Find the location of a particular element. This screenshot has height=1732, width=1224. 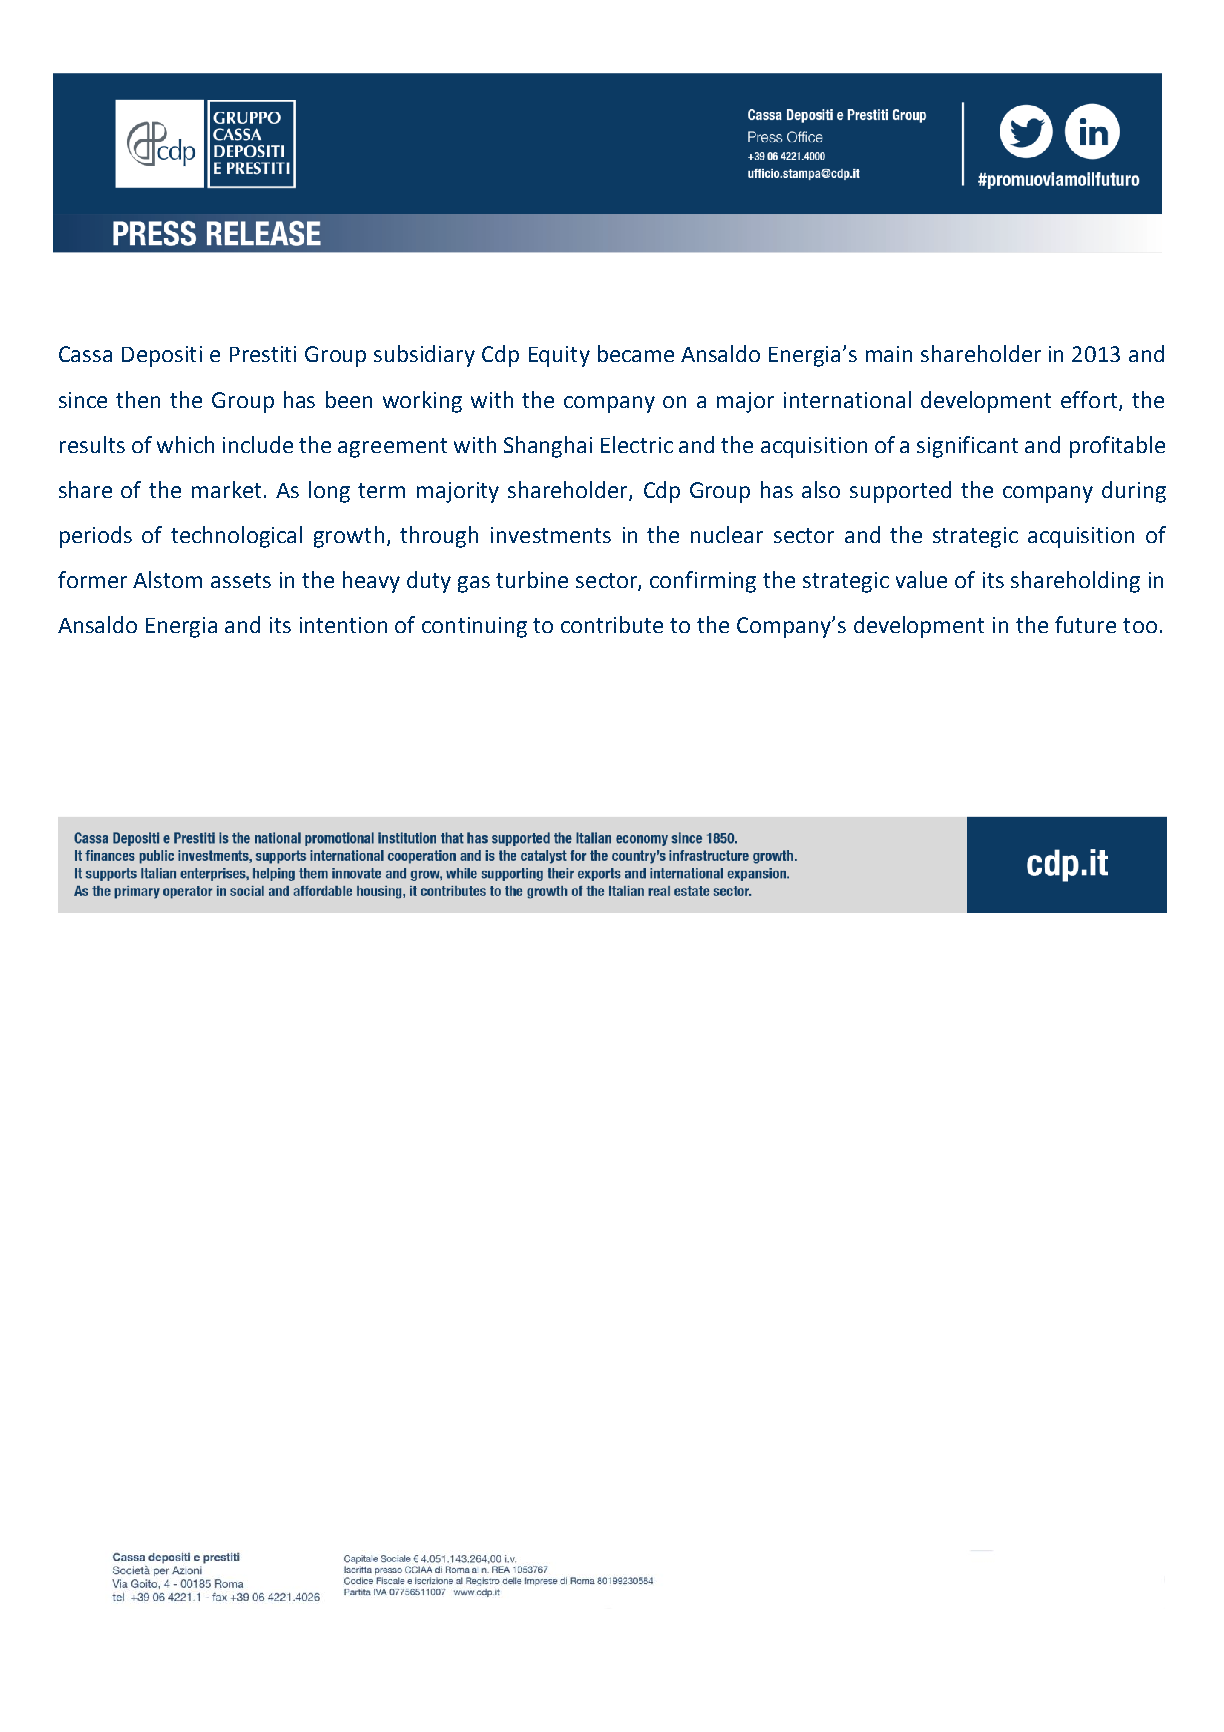

significant is located at coordinates (967, 447).
